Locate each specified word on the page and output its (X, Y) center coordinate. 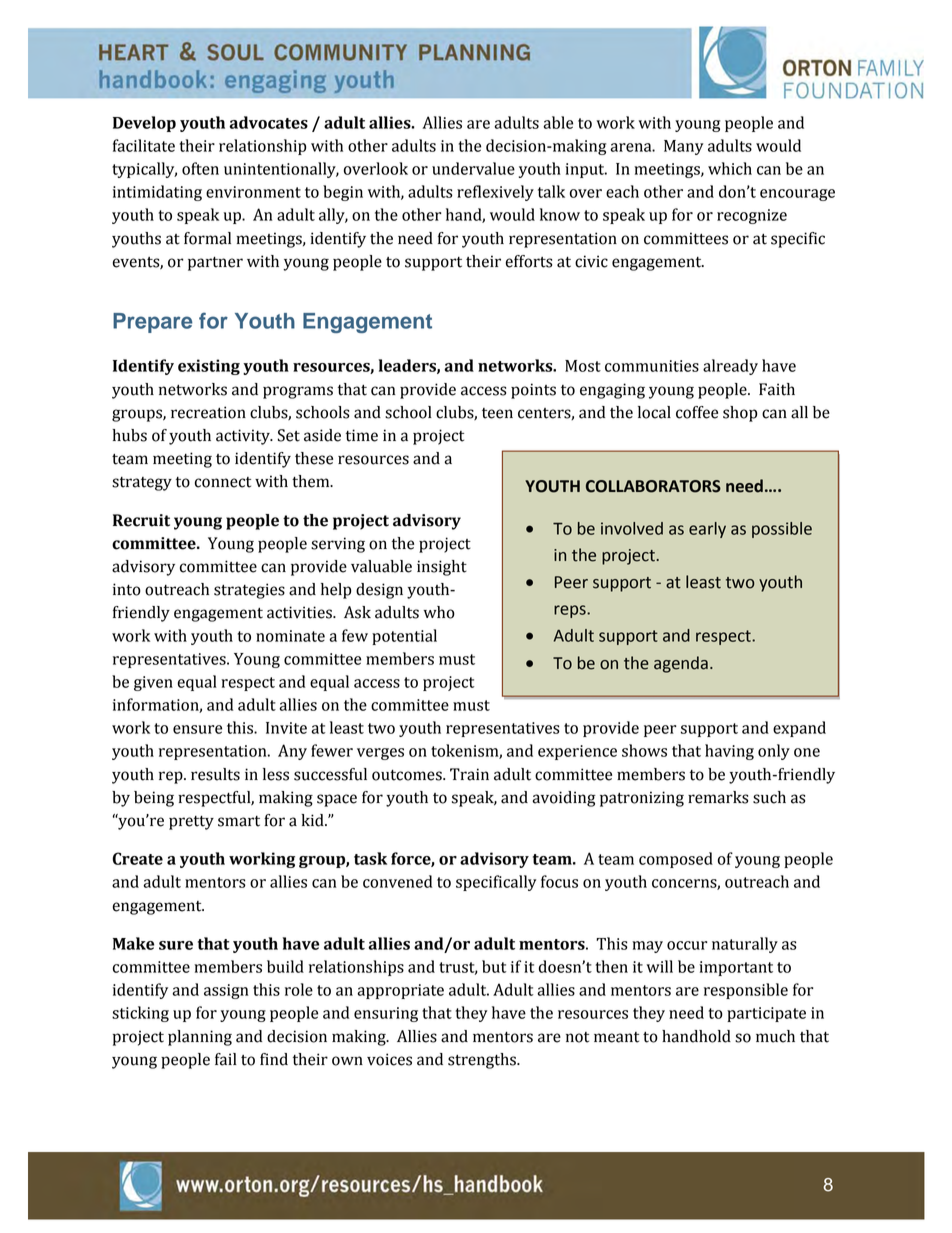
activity (244, 437)
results (215, 774)
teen (497, 413)
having (729, 752)
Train (469, 774)
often (200, 168)
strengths (483, 1061)
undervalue (473, 168)
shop (740, 414)
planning (200, 1038)
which (730, 168)
